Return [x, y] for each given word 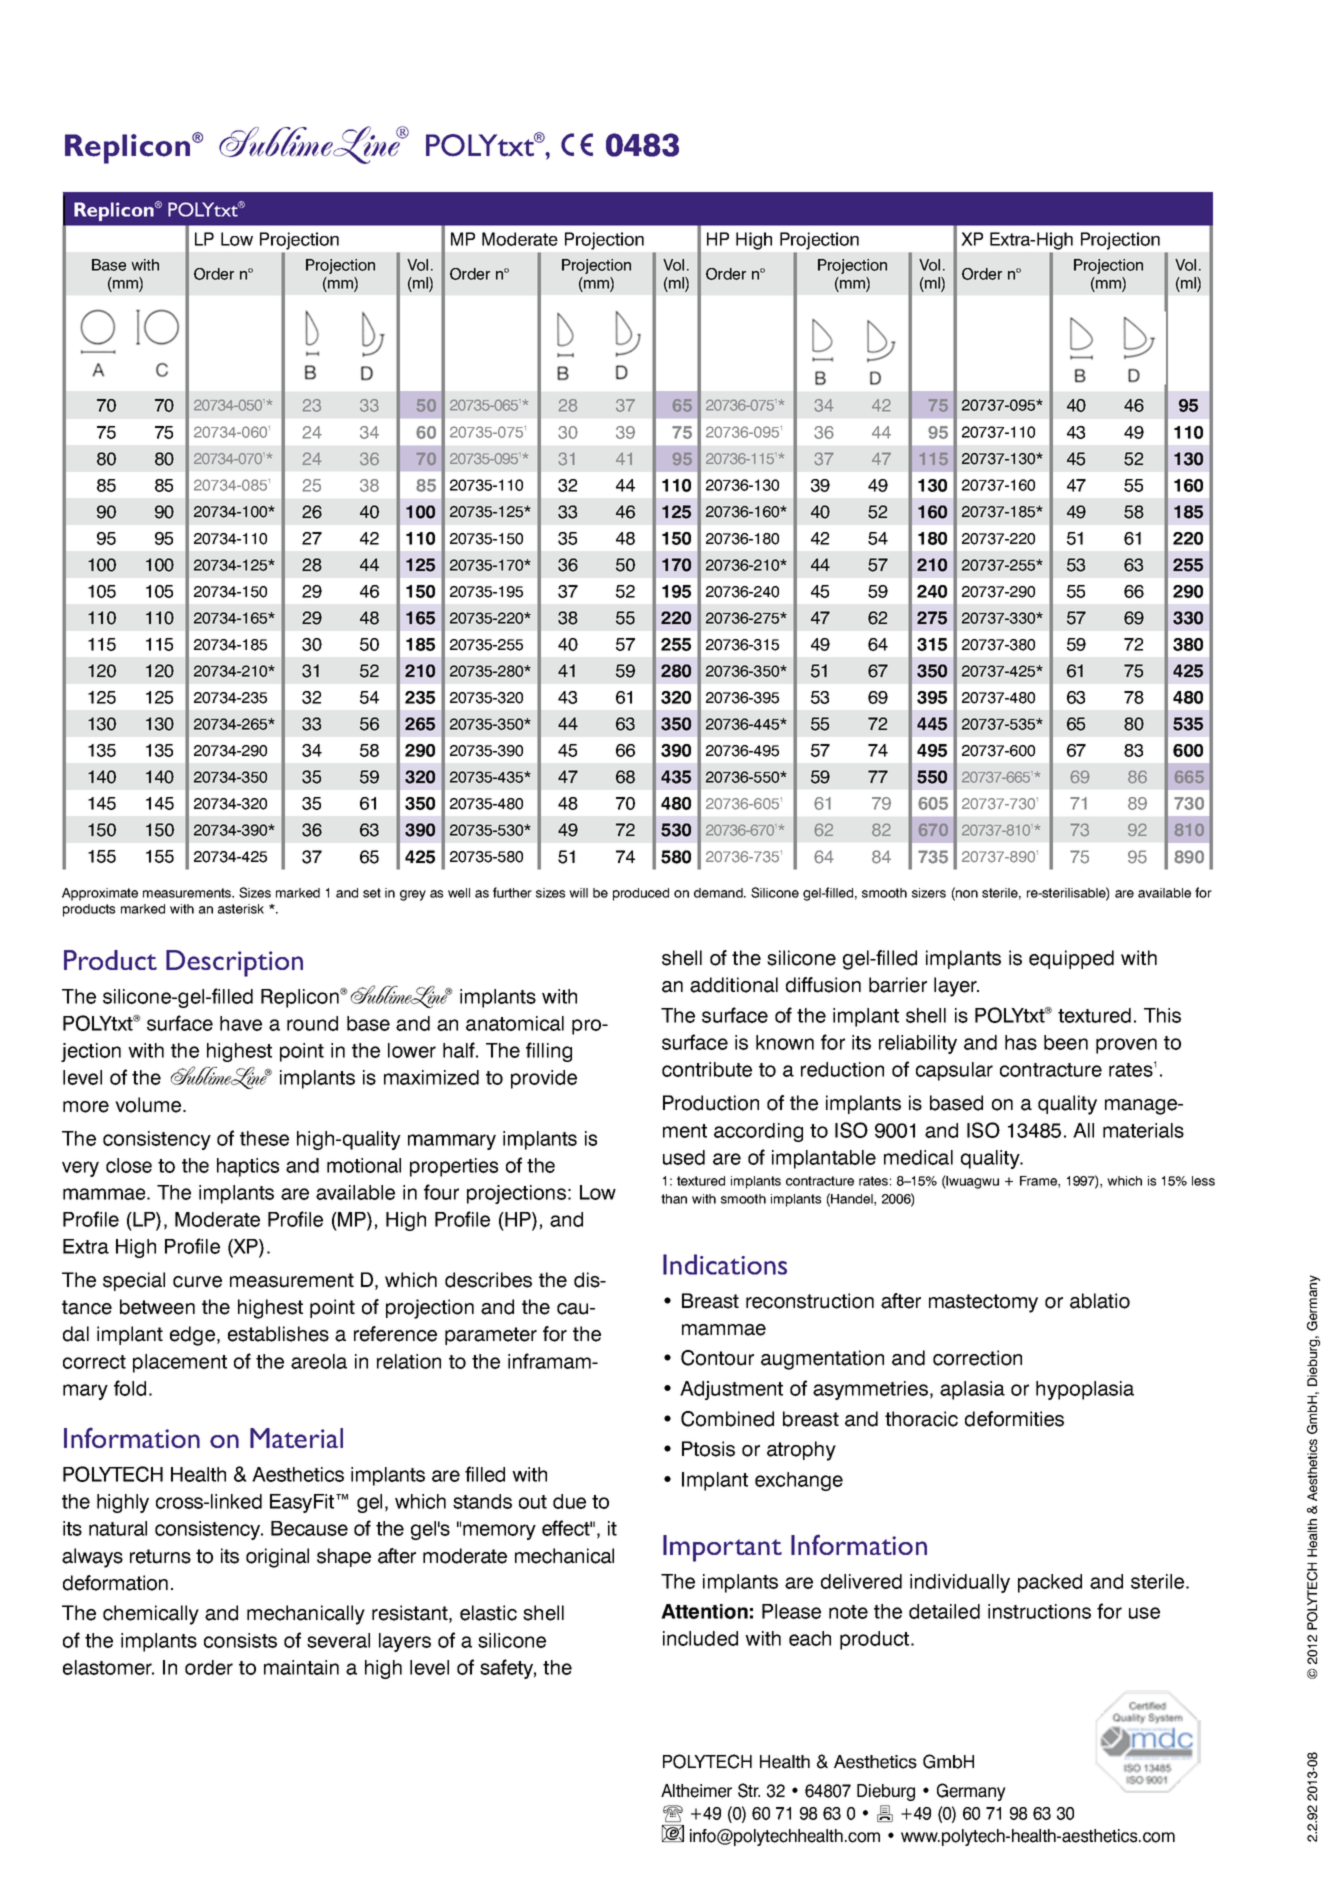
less [1203, 1181]
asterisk [241, 909]
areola [319, 1361]
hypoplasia [1085, 1390]
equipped [1071, 959]
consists [240, 1640]
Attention [704, 1611]
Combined [727, 1419]
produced [641, 894]
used [684, 1157]
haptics [248, 1167]
